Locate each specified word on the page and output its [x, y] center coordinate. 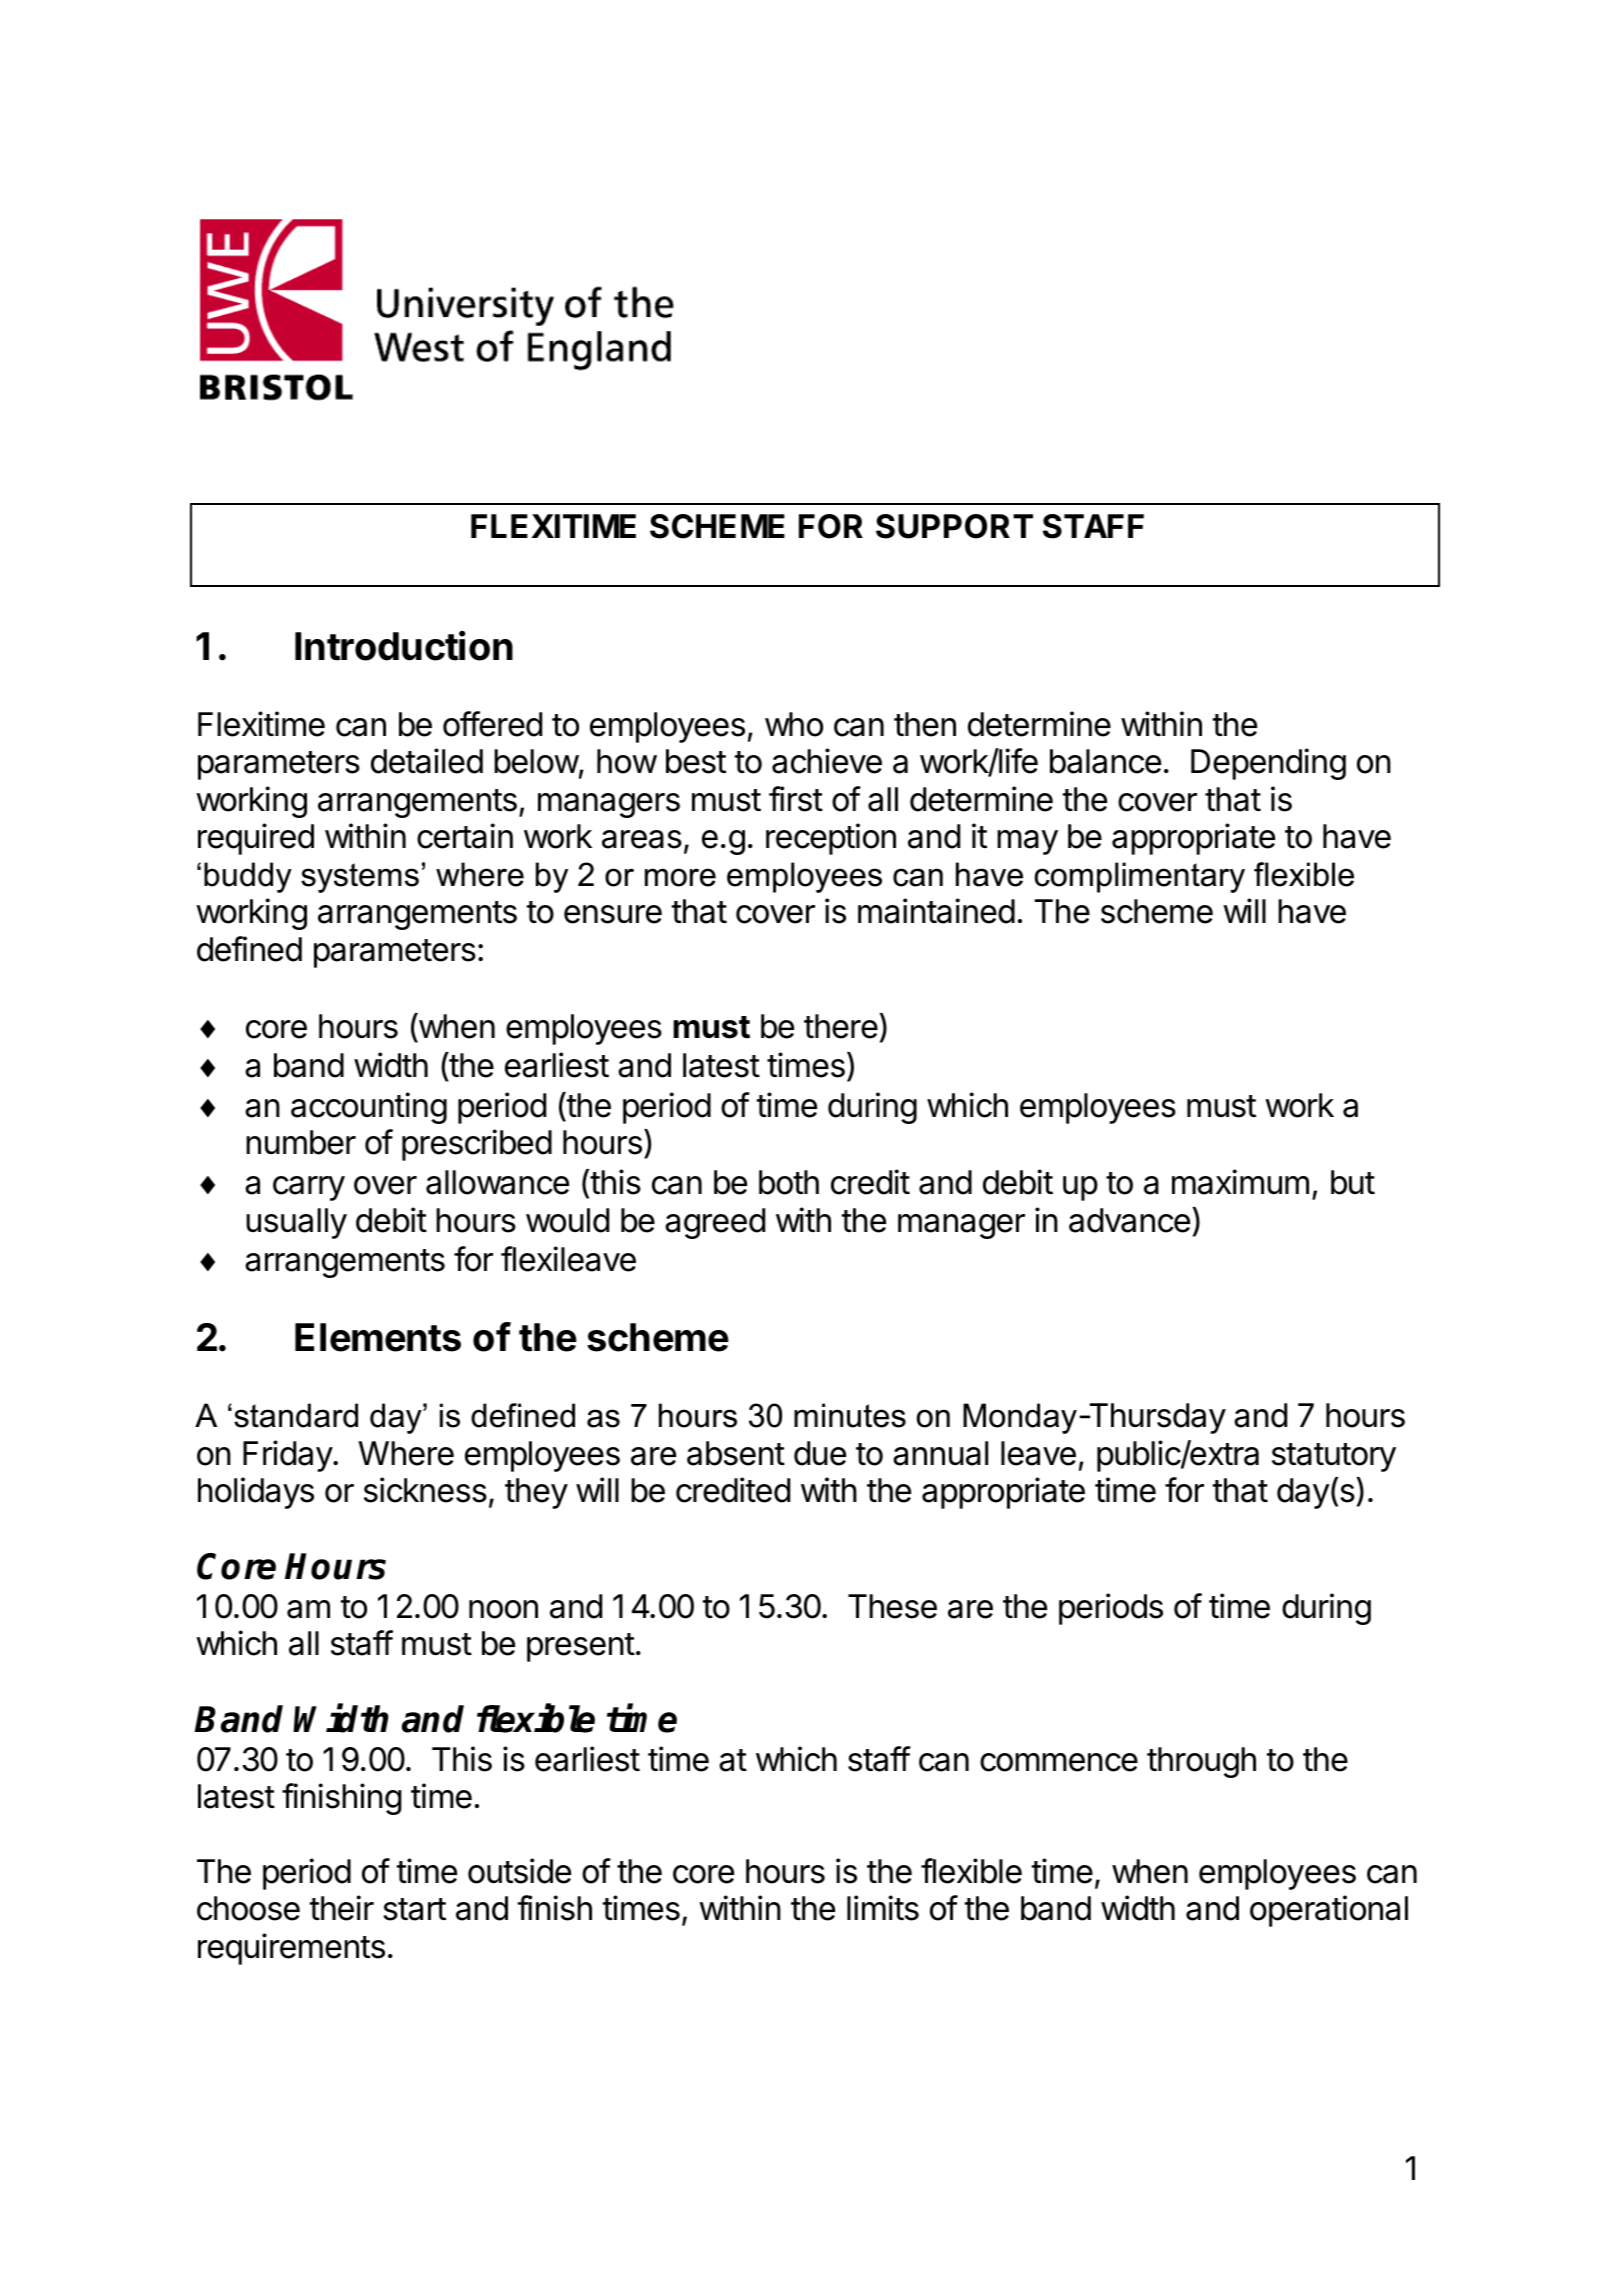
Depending [1268, 764]
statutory [1334, 1457]
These [892, 1606]
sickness [425, 1490]
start [414, 1909]
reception [831, 839]
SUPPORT [954, 526]
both [789, 1182]
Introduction [404, 646]
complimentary [1139, 877]
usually [296, 1223]
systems [360, 878]
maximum [1240, 1182]
